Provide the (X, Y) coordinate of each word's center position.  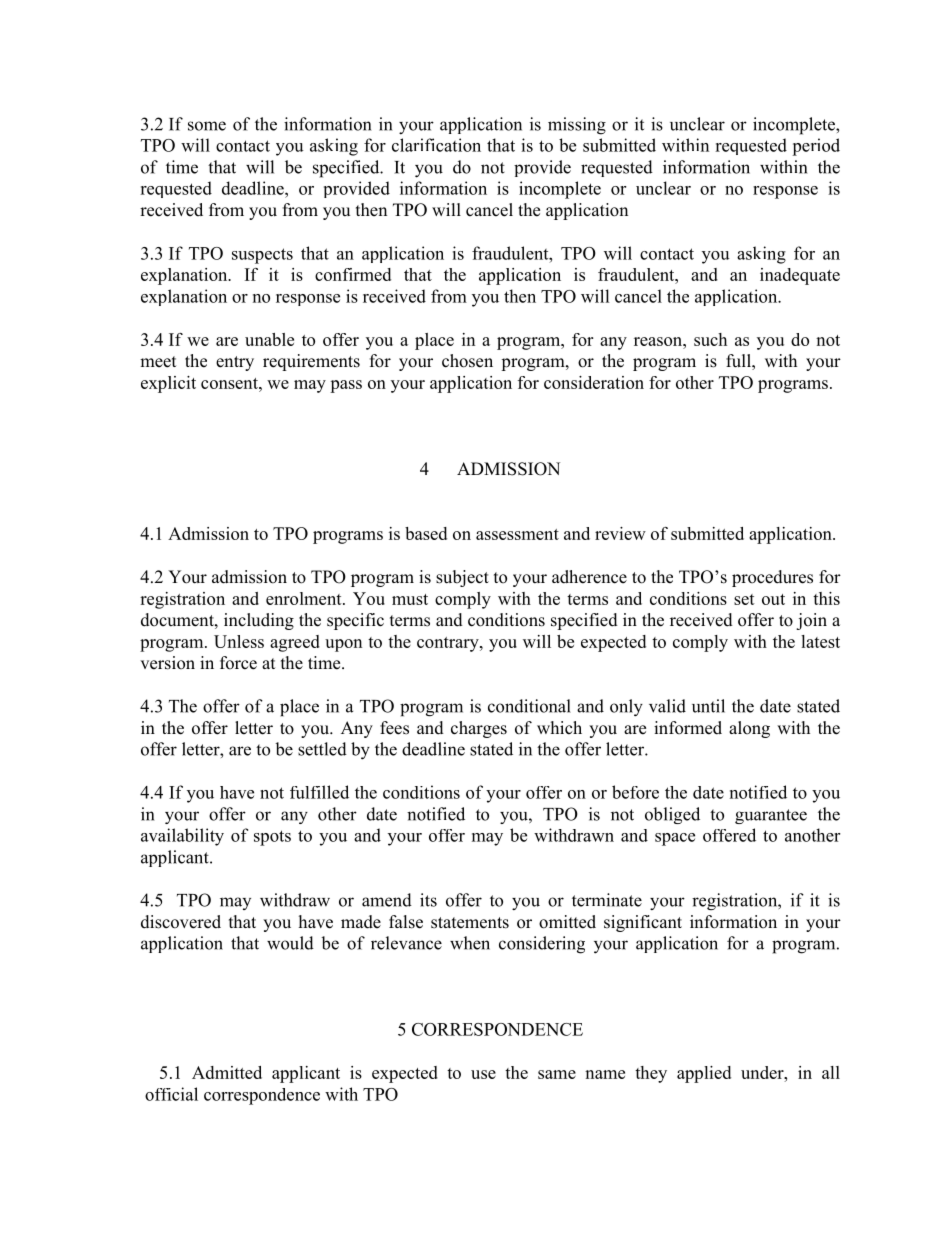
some (207, 126)
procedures (772, 578)
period (816, 147)
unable (269, 339)
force (238, 663)
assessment (517, 534)
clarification (436, 145)
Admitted (227, 1072)
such (710, 339)
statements (470, 923)
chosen (467, 361)
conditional (529, 706)
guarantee (771, 816)
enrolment (305, 598)
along (749, 729)
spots (272, 838)
